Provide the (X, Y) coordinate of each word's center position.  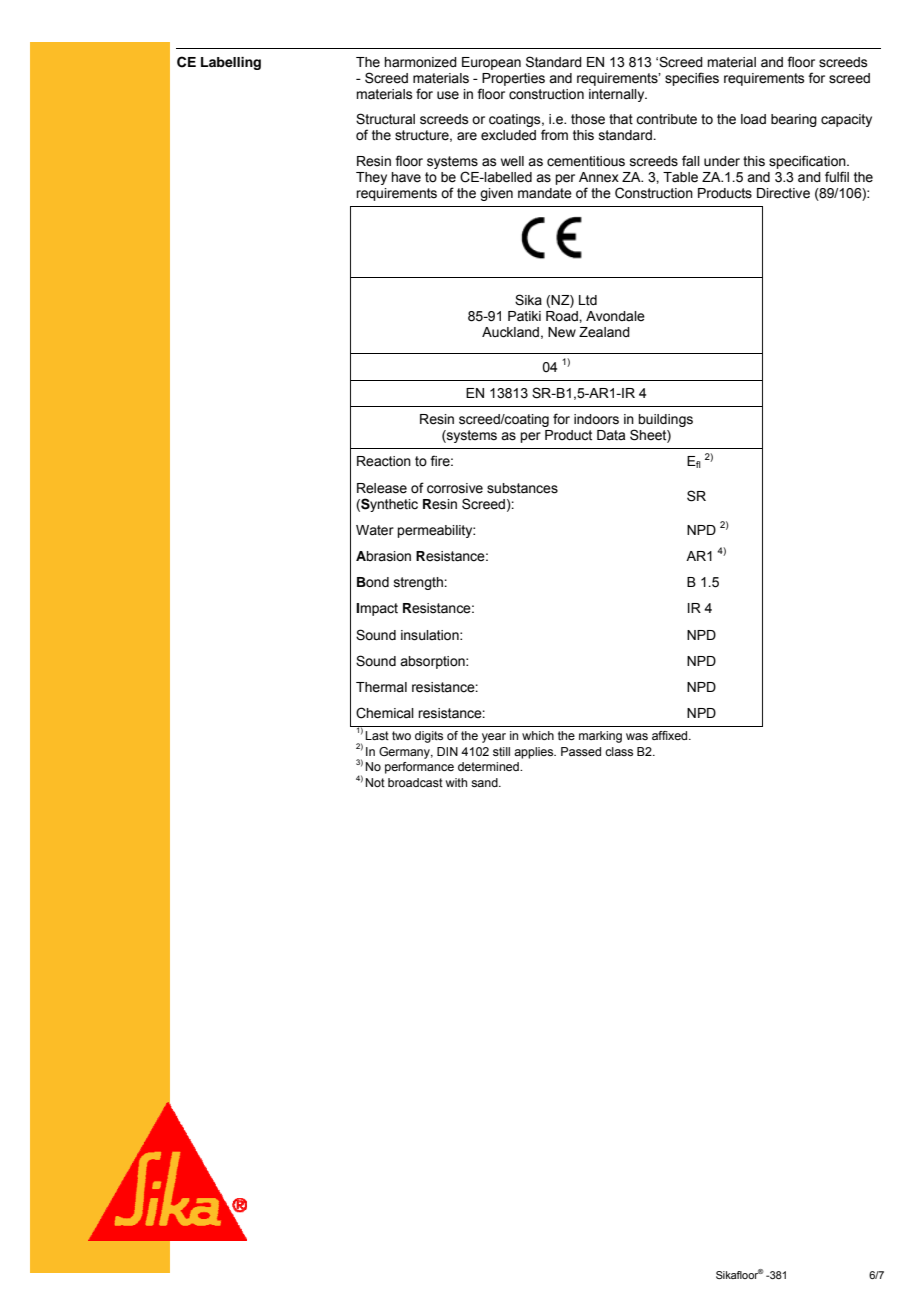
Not (375, 782)
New (562, 332)
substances (522, 488)
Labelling (231, 63)
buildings (665, 420)
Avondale (615, 316)
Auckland (510, 332)
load (753, 119)
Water (375, 530)
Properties (513, 79)
